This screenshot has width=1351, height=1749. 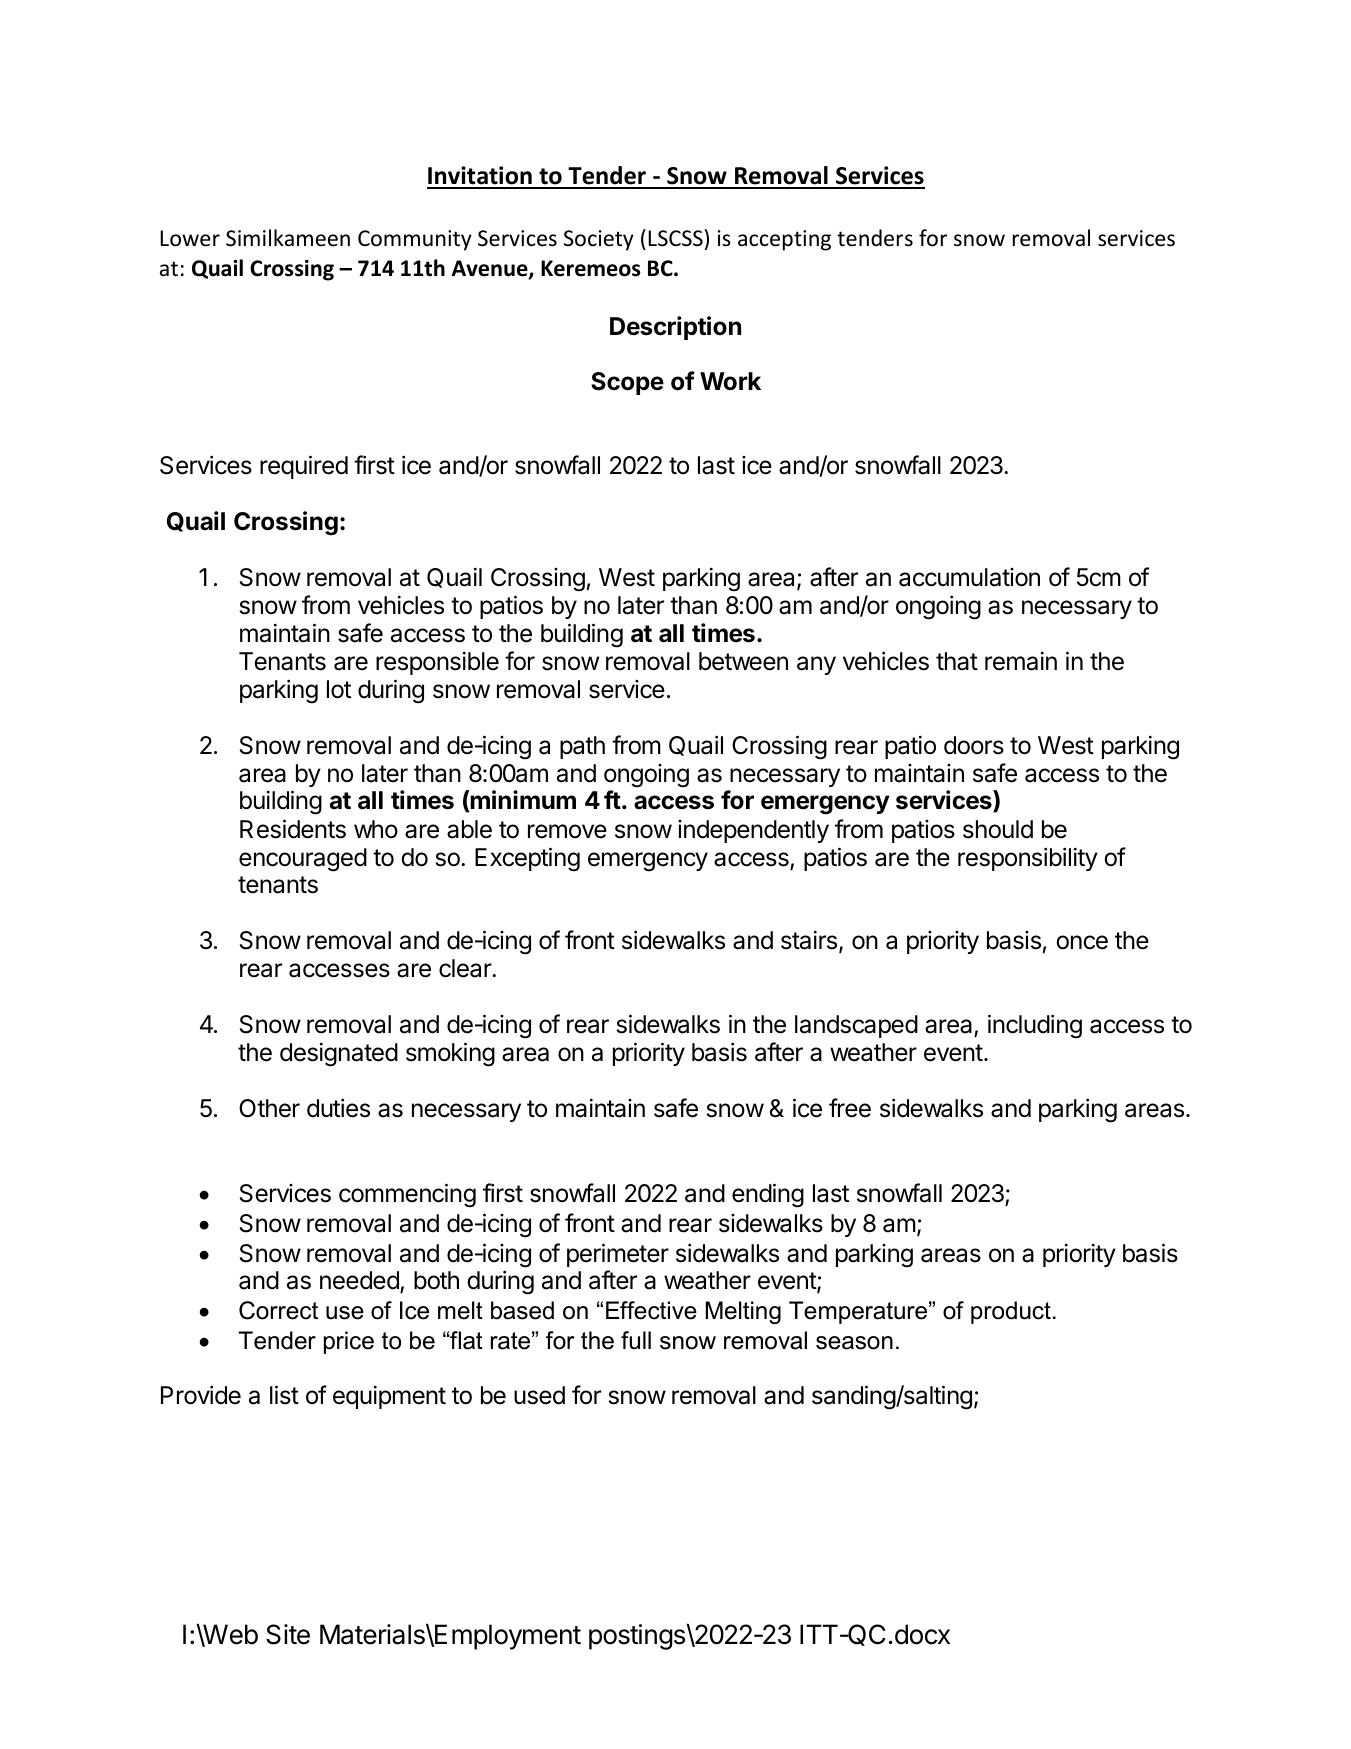 What do you see at coordinates (539, 1395) in the screenshot?
I see `used` at bounding box center [539, 1395].
